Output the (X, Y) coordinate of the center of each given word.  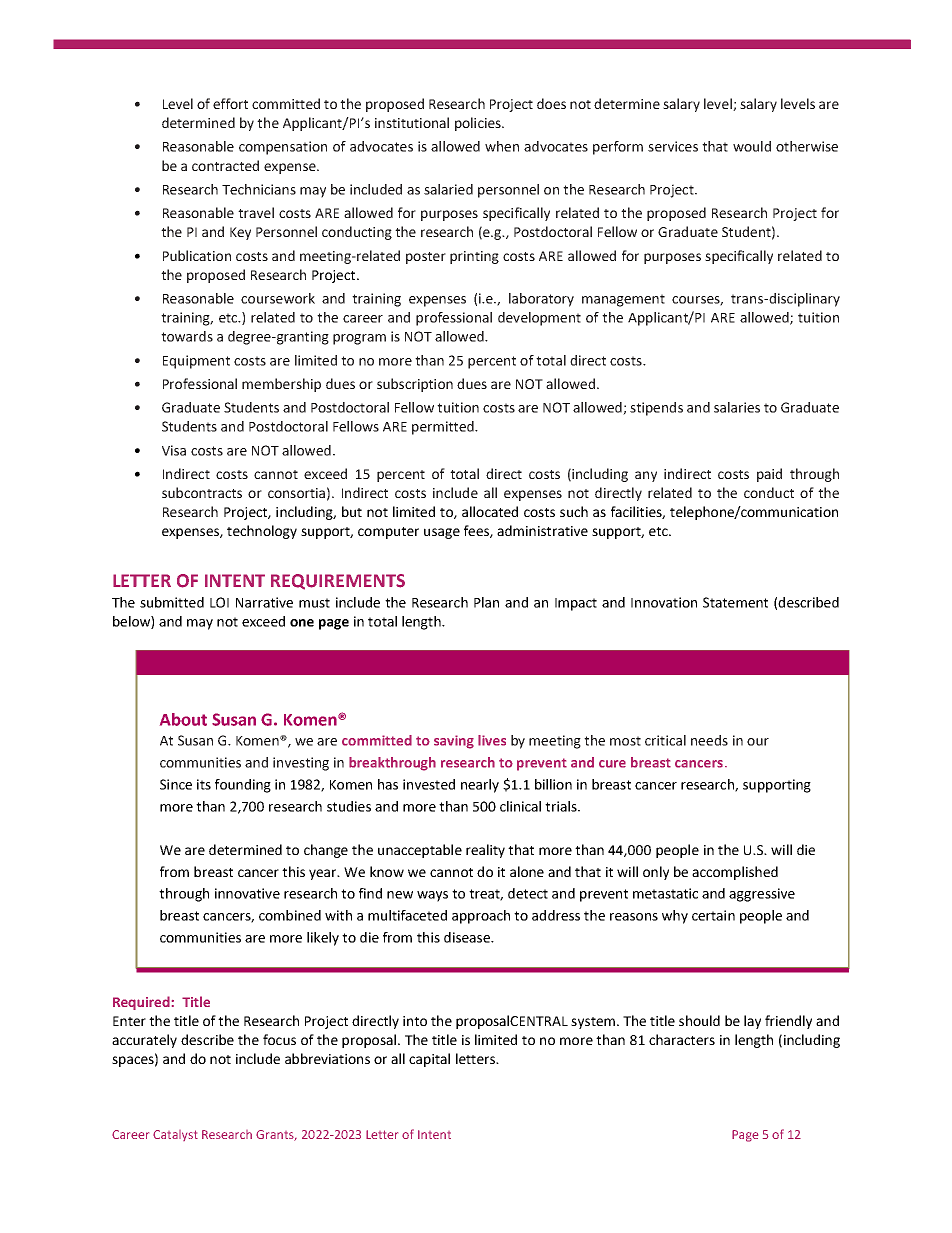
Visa (174, 450)
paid (769, 475)
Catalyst (175, 1135)
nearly (480, 786)
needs (709, 740)
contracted (225, 165)
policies (479, 124)
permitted (444, 428)
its (204, 784)
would (752, 146)
